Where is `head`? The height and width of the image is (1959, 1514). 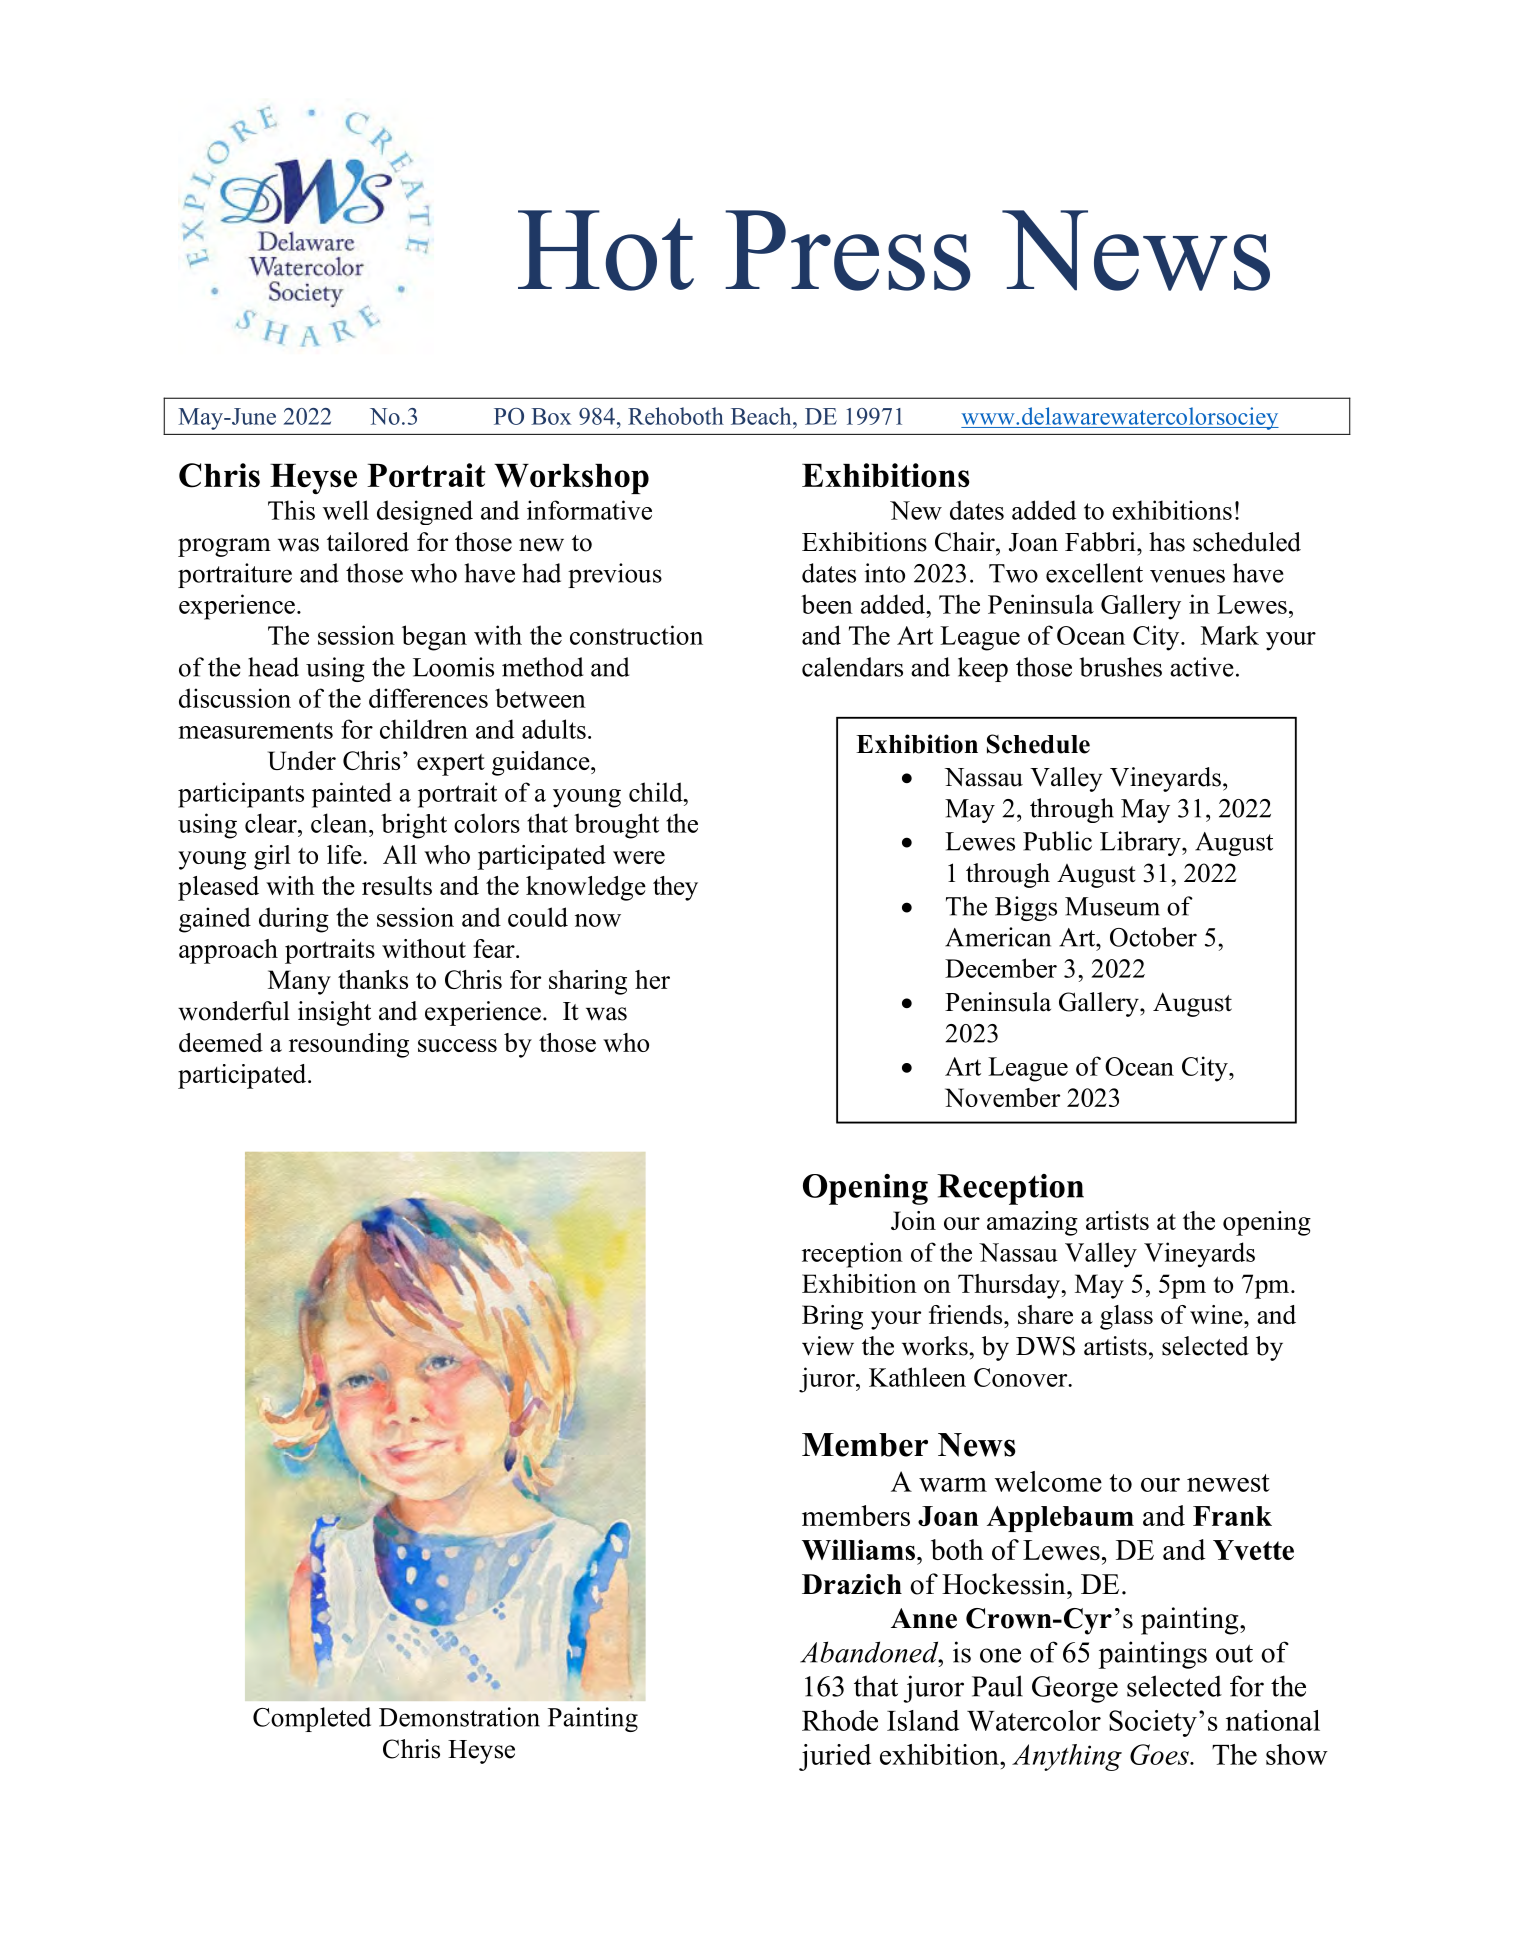 head is located at coordinates (273, 667).
